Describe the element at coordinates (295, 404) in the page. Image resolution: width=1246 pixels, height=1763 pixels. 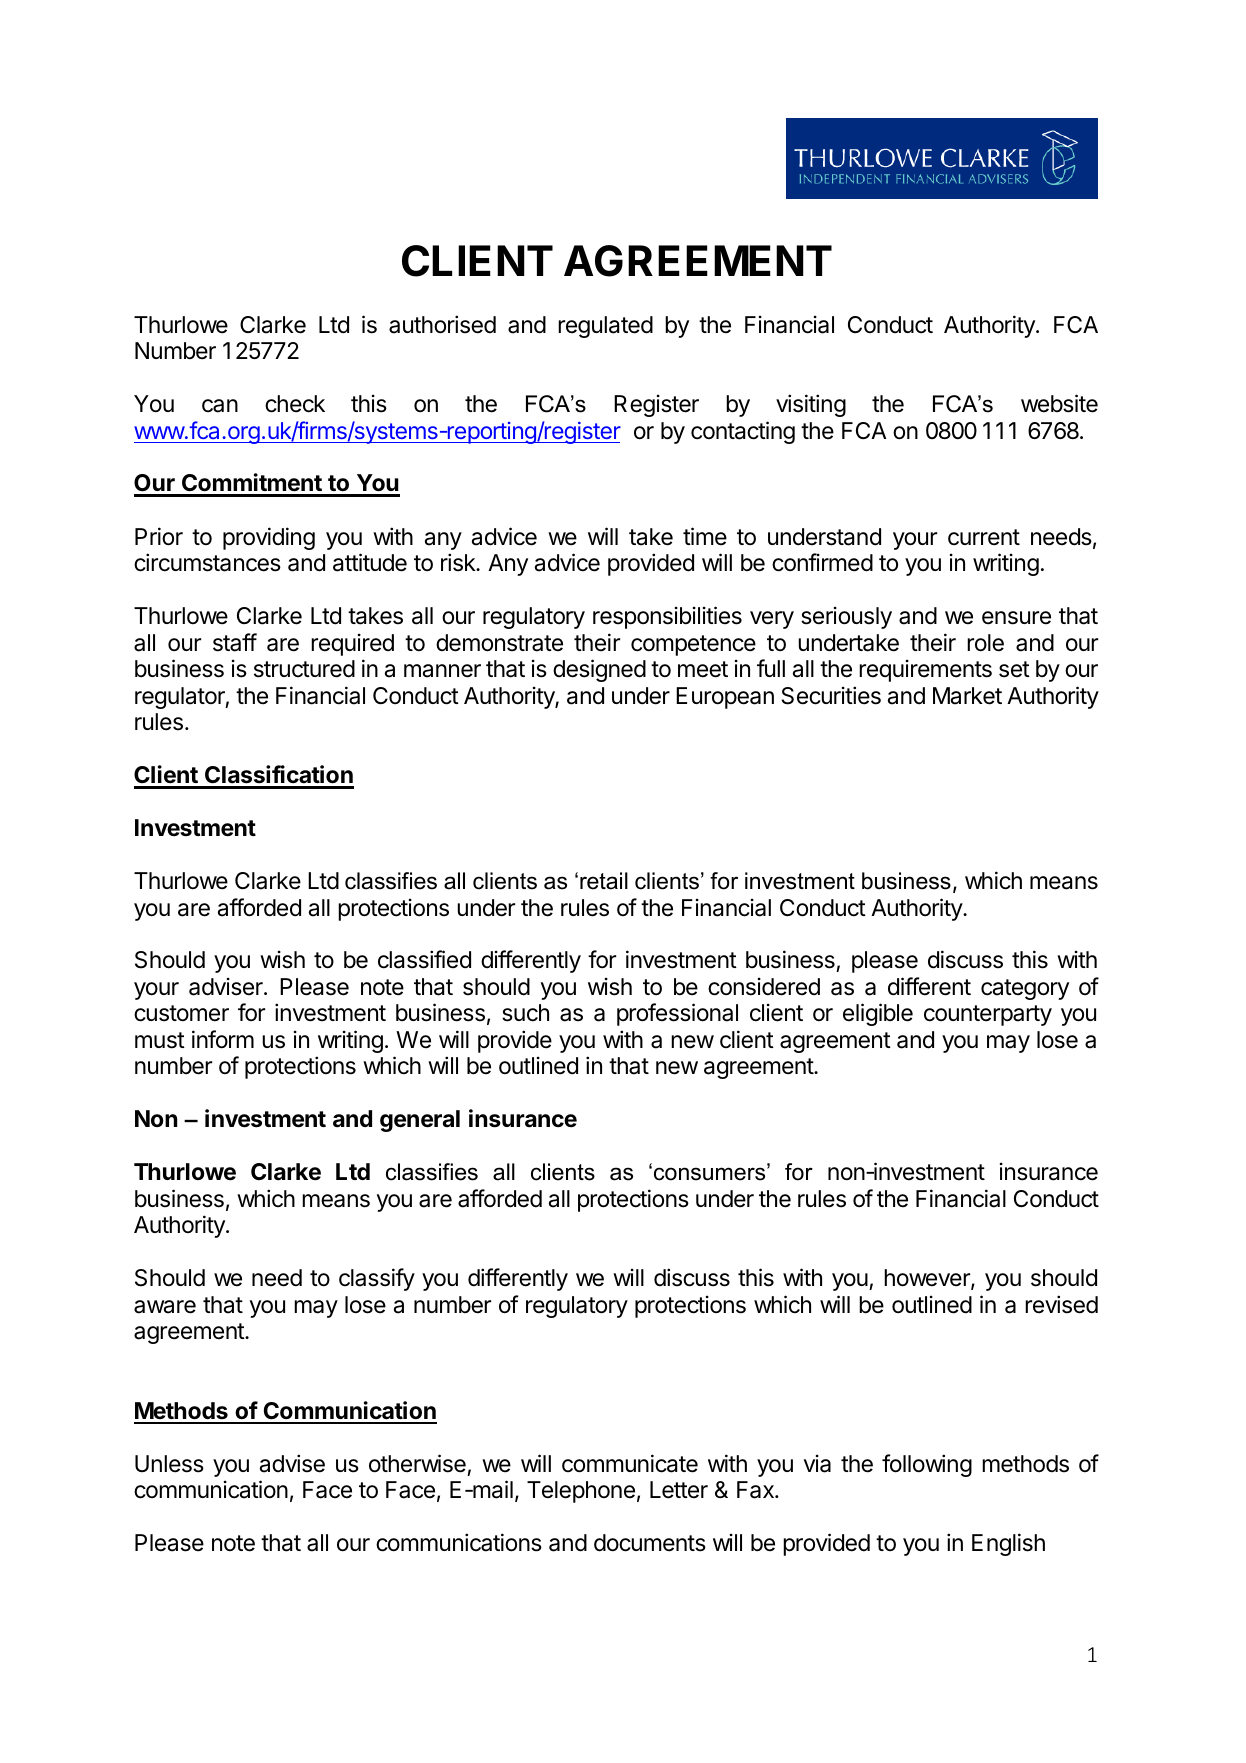
I see `check` at that location.
